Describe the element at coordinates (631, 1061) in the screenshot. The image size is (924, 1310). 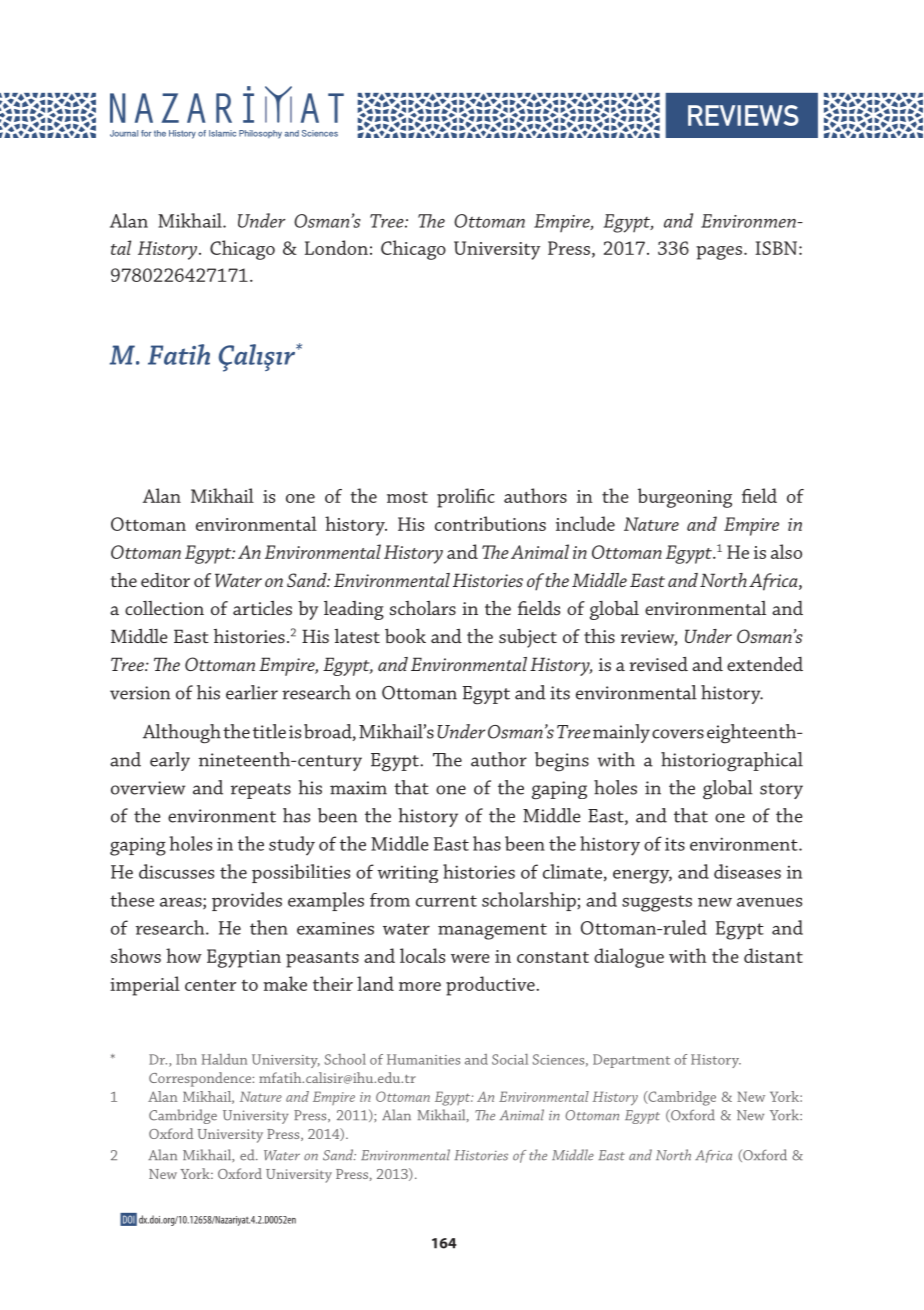
I see `Department` at that location.
